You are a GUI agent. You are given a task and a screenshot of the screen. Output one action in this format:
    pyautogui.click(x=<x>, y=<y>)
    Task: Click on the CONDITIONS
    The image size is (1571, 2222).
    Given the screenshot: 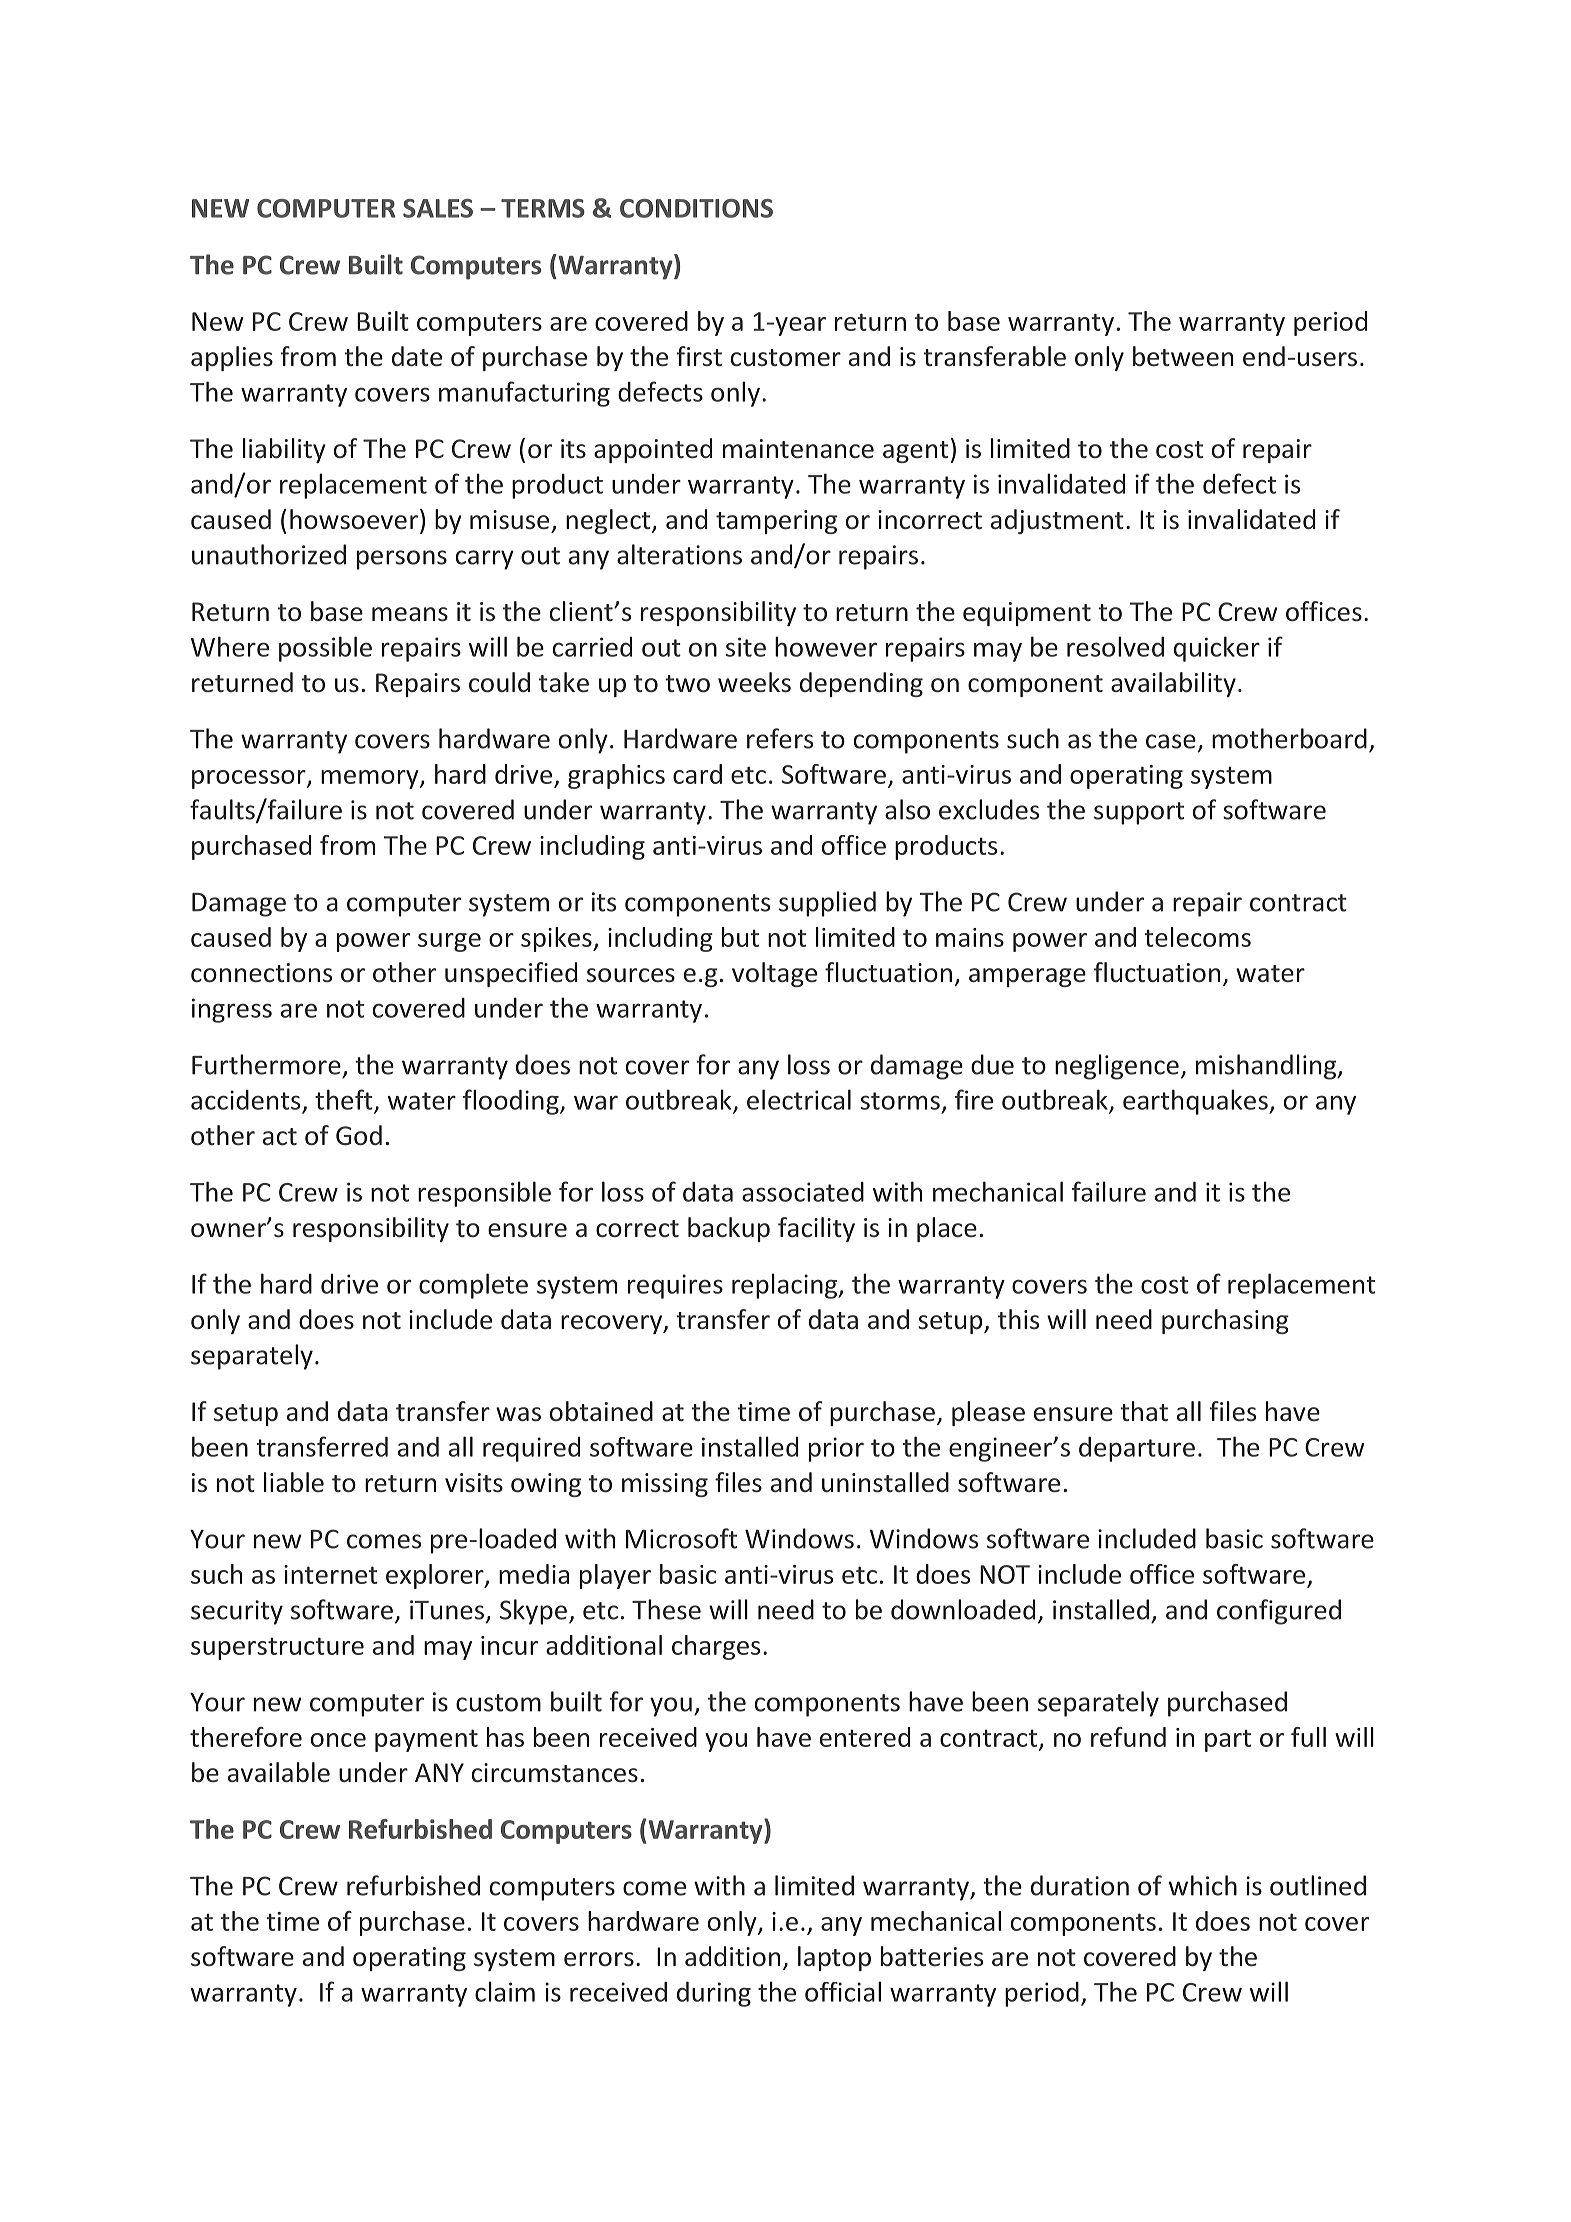 What is the action you would take?
    pyautogui.click(x=696, y=208)
